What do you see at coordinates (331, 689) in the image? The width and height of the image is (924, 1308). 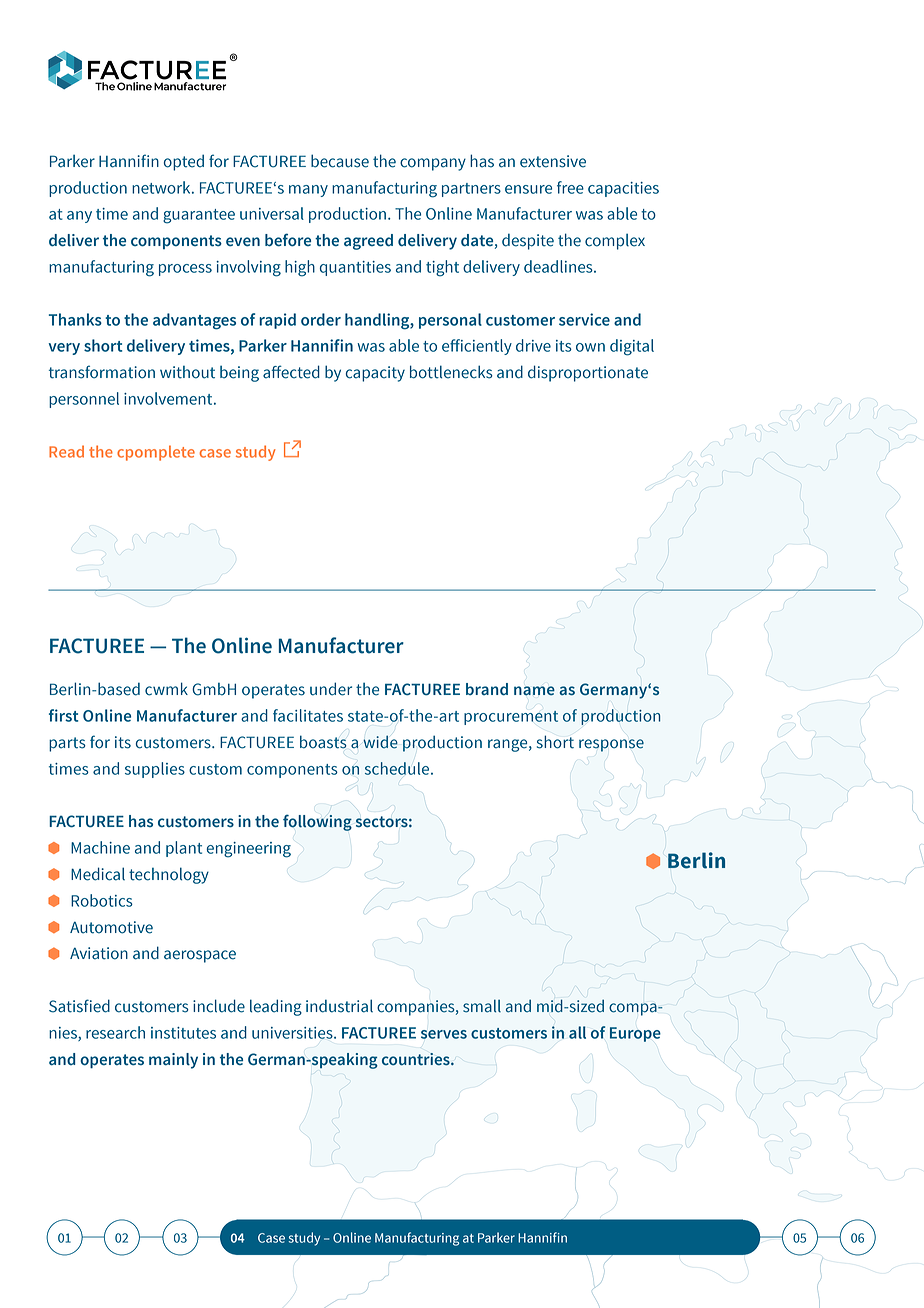 I see `under` at bounding box center [331, 689].
